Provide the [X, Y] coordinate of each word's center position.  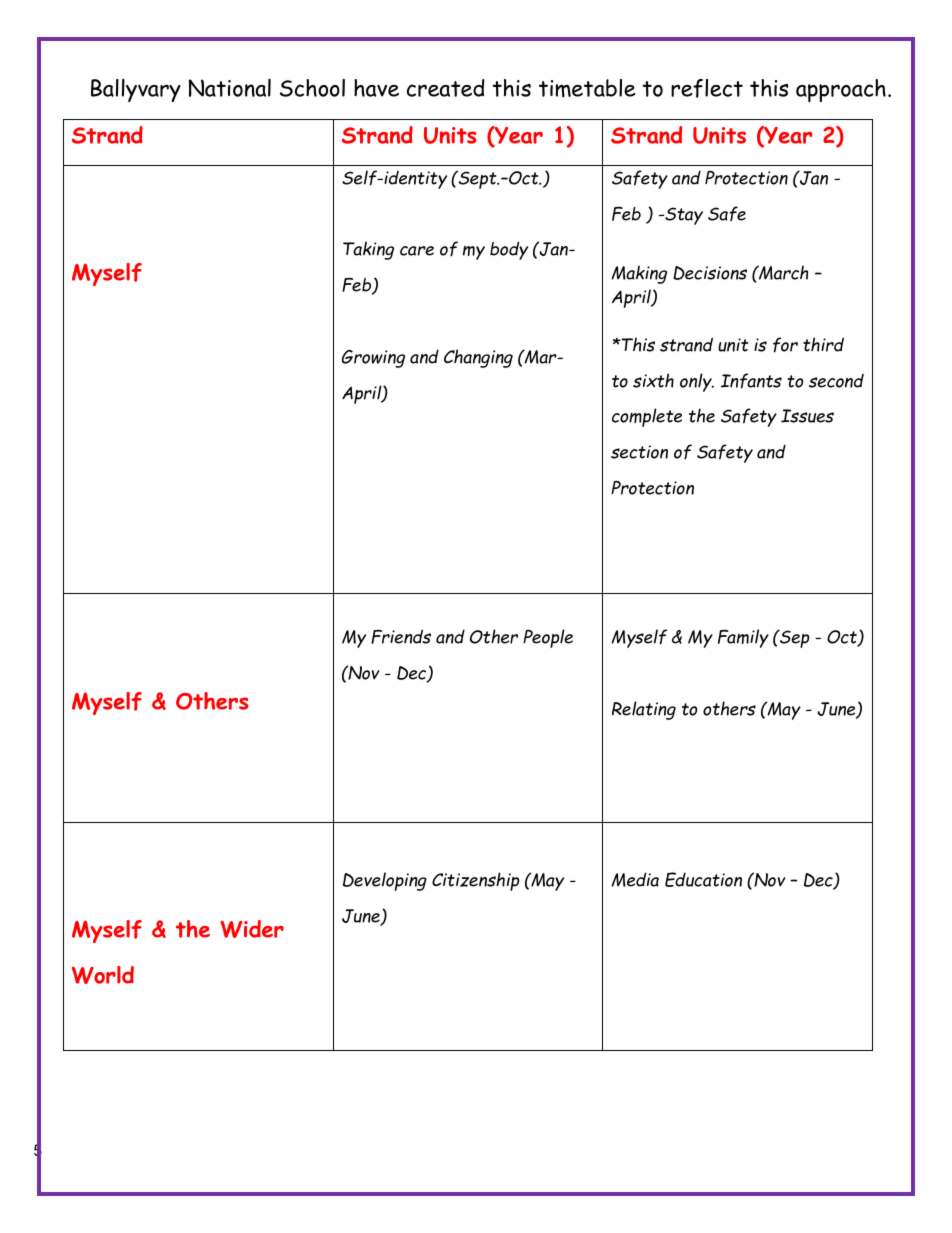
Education [703, 879]
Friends [401, 636]
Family [743, 638]
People [548, 638]
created [446, 88]
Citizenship [475, 881]
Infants [751, 381]
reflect [707, 88]
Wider [252, 929]
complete [647, 417]
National [230, 88]
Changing [478, 358]
